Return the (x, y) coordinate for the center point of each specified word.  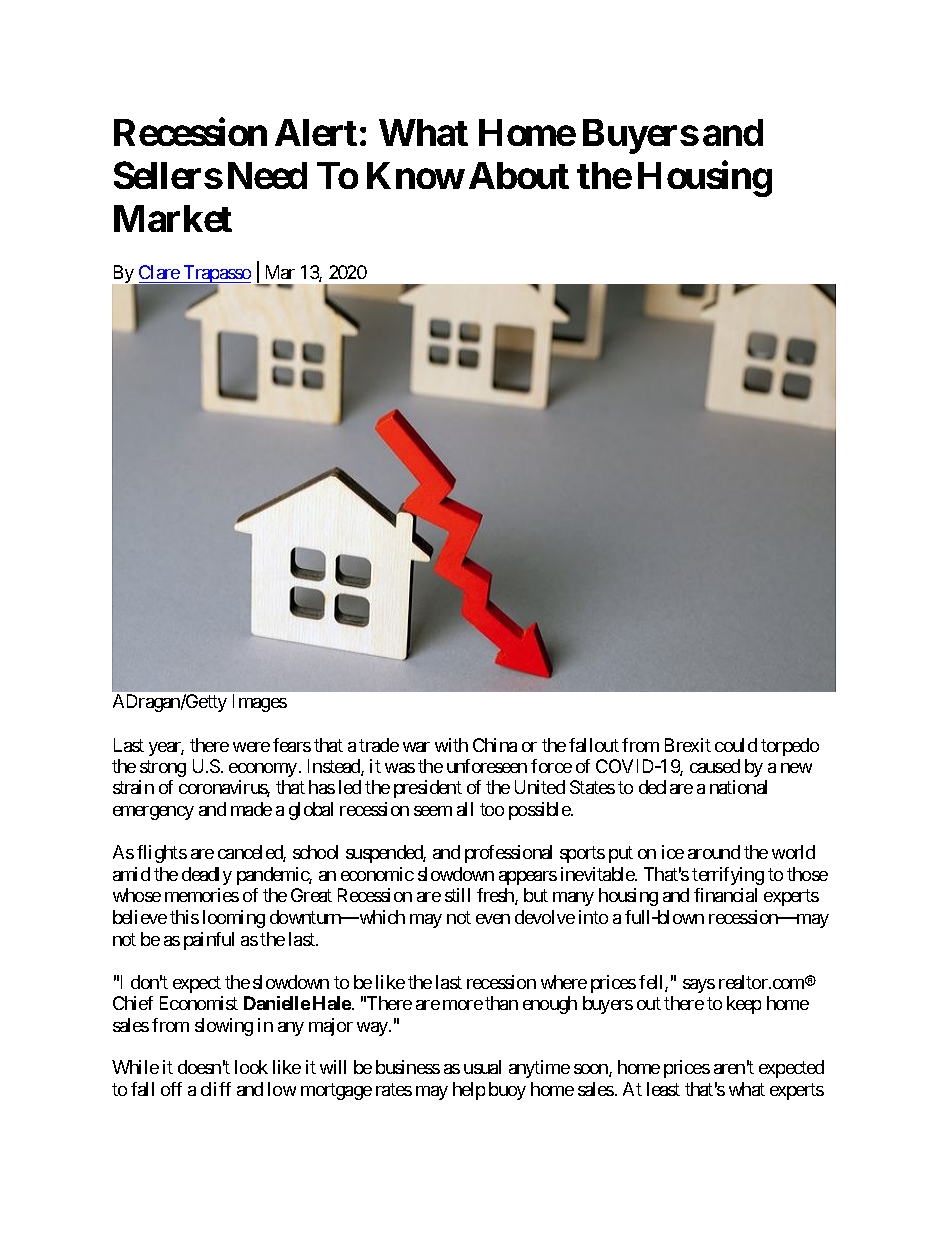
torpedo (790, 747)
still (457, 895)
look (251, 1067)
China (495, 745)
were (251, 747)
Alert (316, 132)
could (736, 745)
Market (173, 218)
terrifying (728, 876)
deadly (207, 876)
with (451, 745)
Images (260, 703)
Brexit (688, 745)
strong (163, 768)
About (519, 175)
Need (267, 175)
